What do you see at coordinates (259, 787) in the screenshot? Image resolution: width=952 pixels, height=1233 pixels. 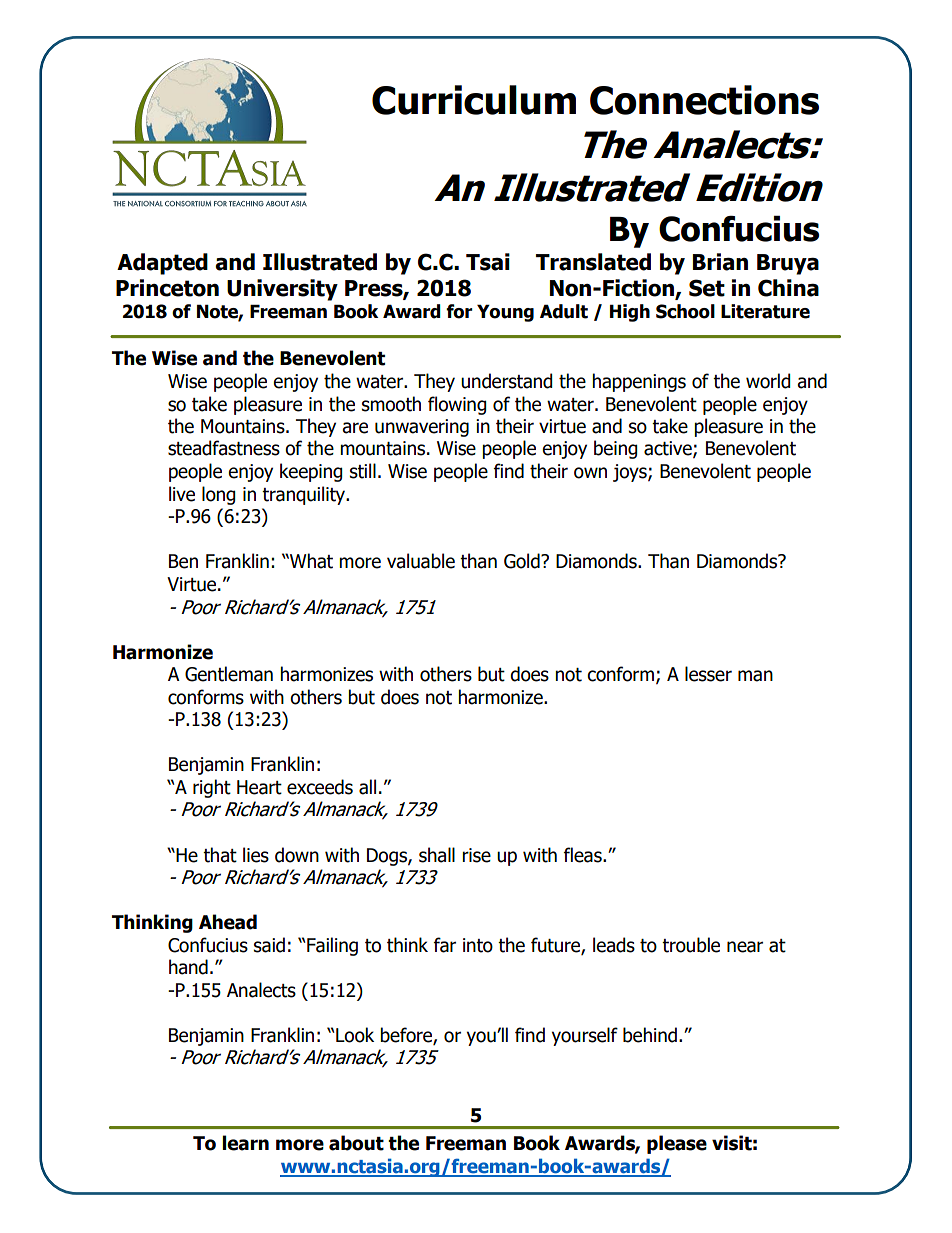 I see `Heart` at bounding box center [259, 787].
